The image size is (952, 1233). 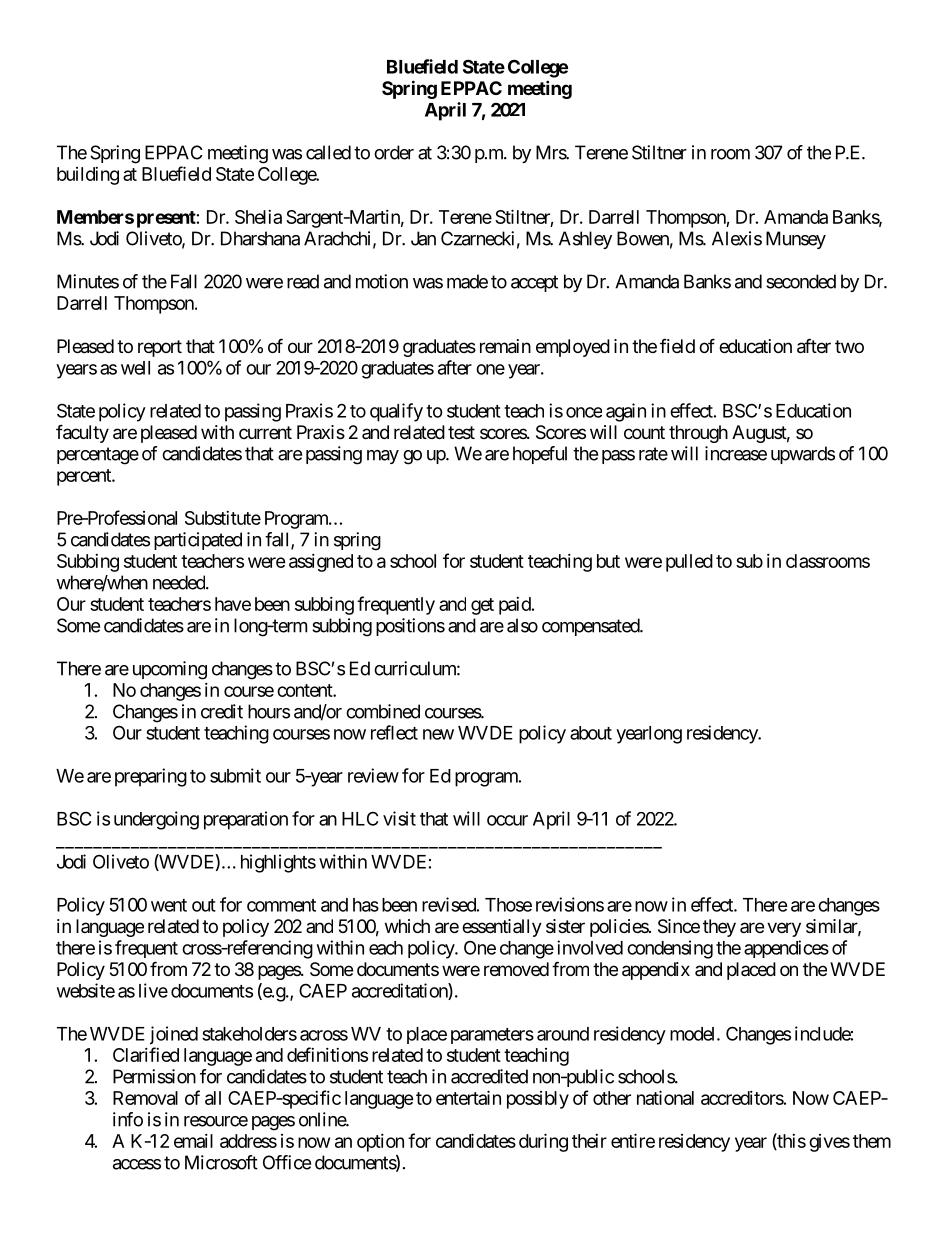 I want to click on them, so click(x=872, y=1141).
